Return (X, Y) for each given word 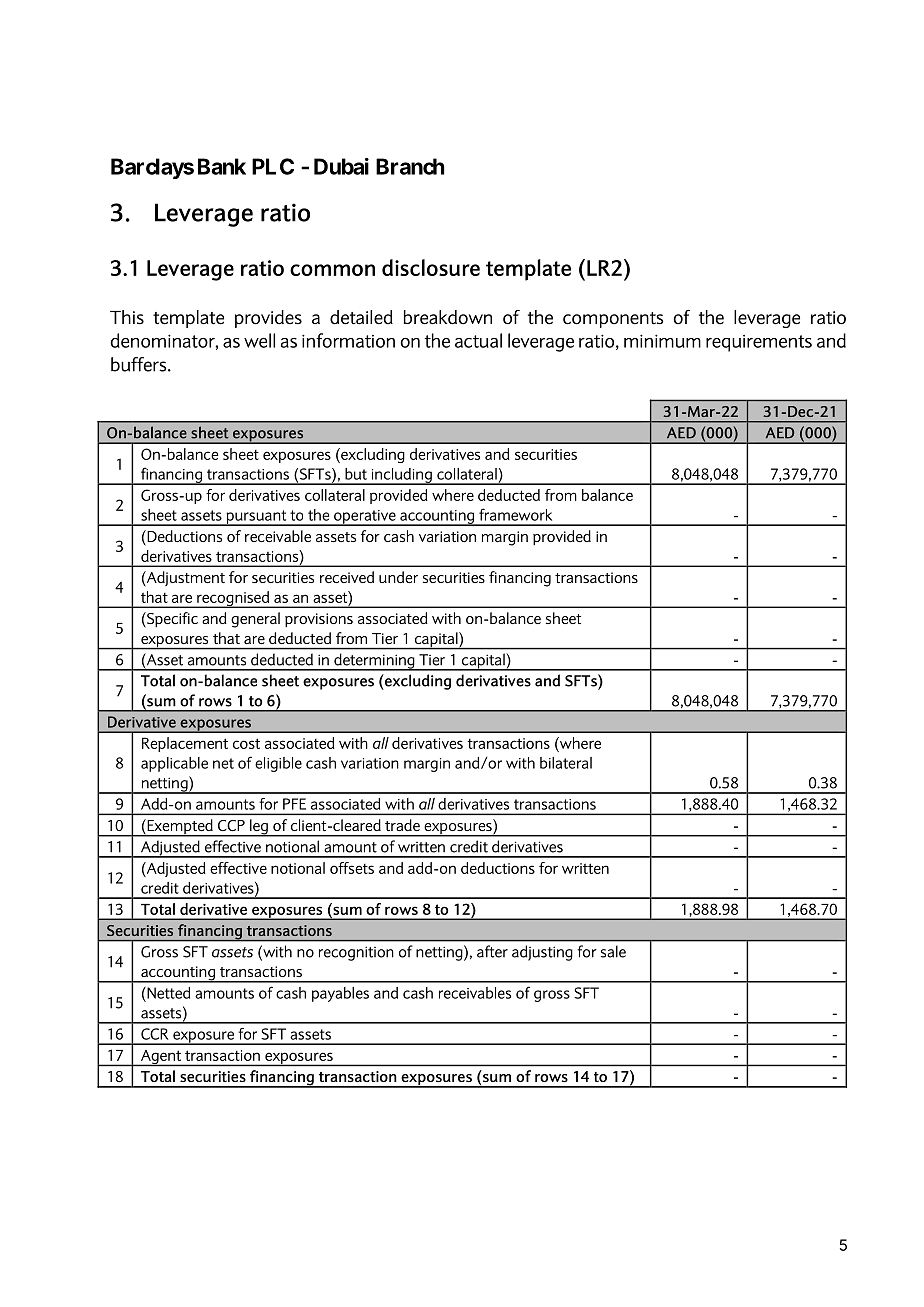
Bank (222, 166)
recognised (233, 599)
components (613, 320)
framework (515, 514)
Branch (410, 166)
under (398, 577)
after (492, 951)
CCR (155, 1034)
